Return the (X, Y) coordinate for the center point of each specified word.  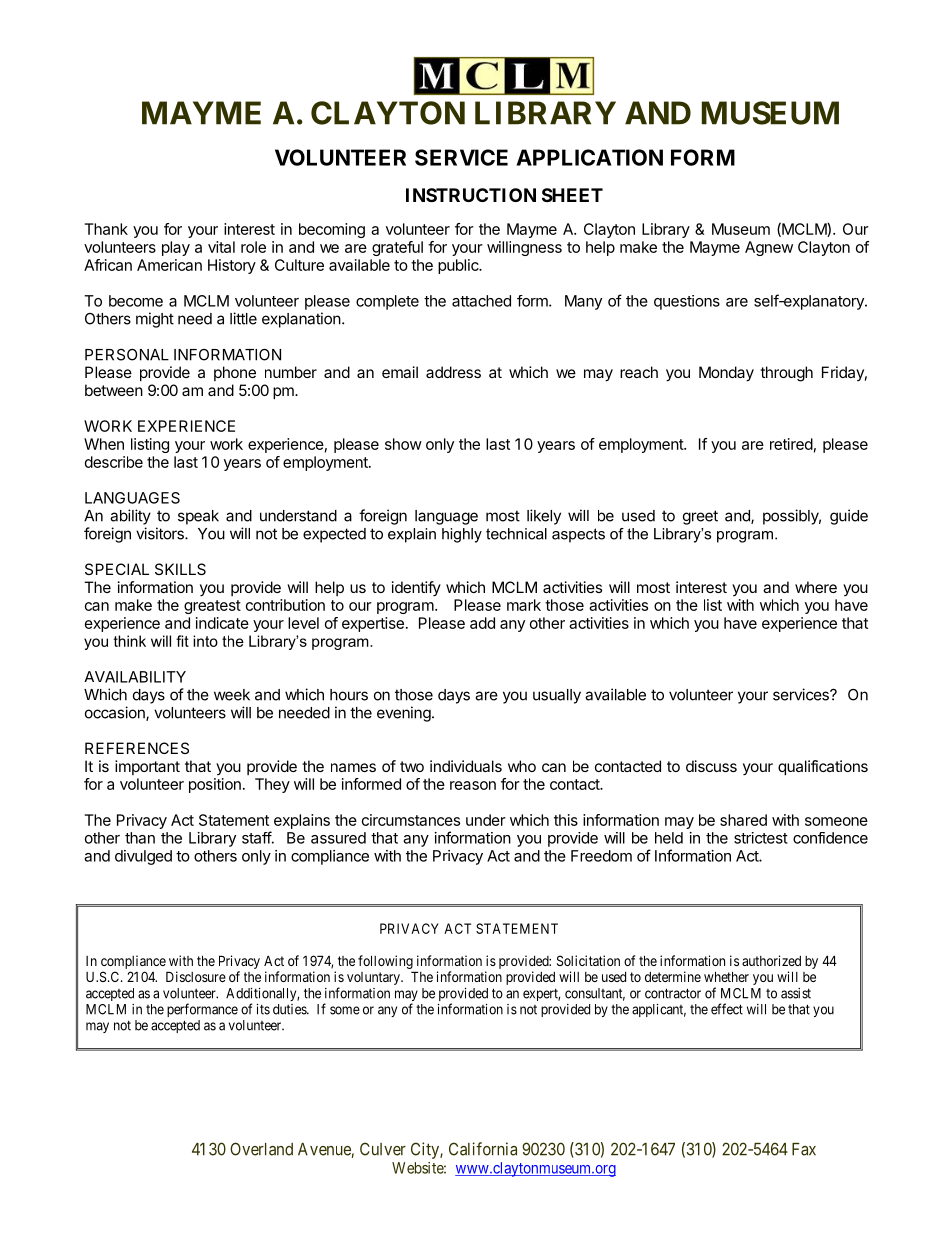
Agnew (769, 248)
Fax (804, 1149)
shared (743, 820)
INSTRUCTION (471, 195)
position (215, 785)
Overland (261, 1149)
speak (198, 517)
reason (473, 785)
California (483, 1149)
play (176, 248)
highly (462, 535)
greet (700, 517)
